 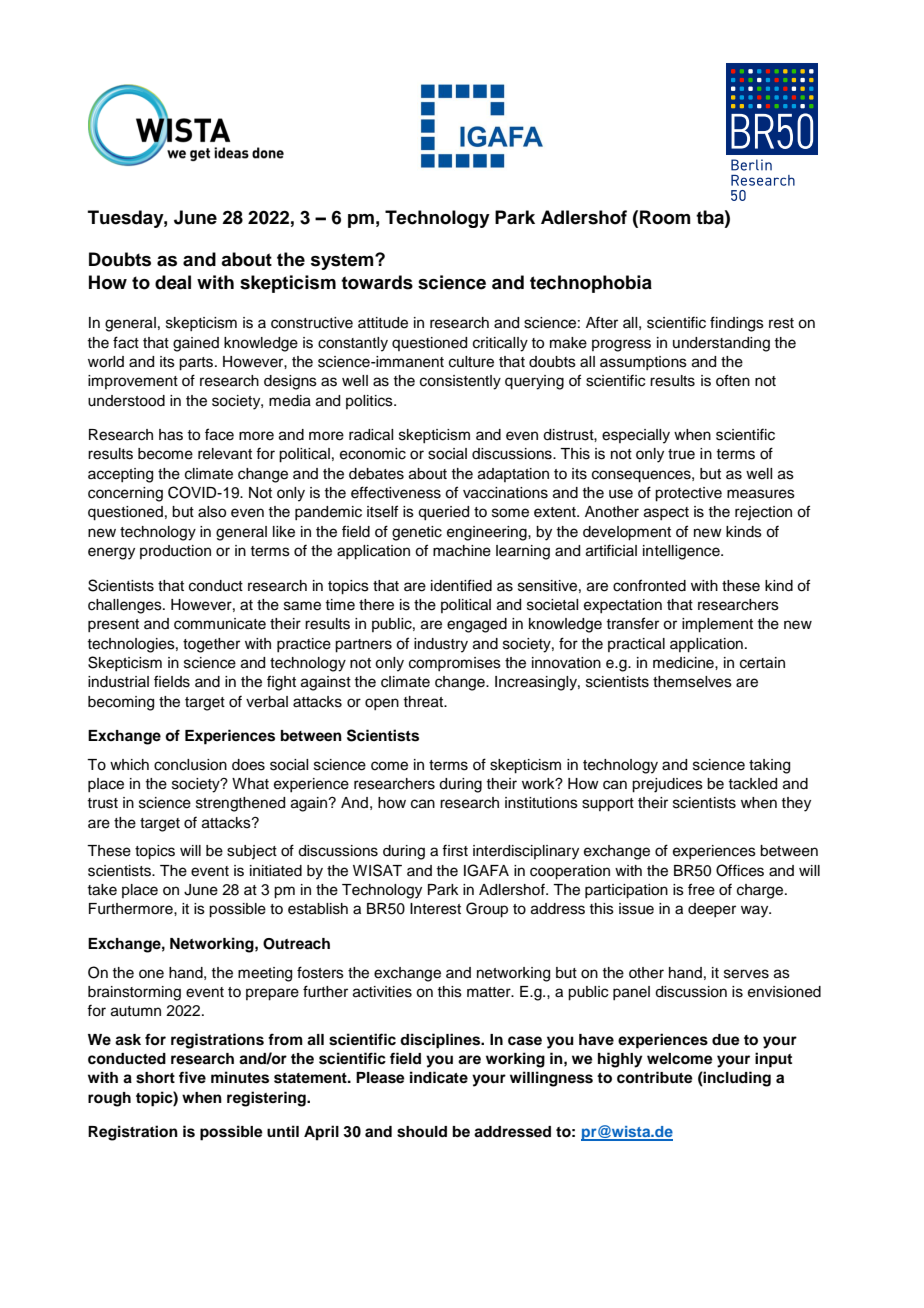 I want to click on themselves, so click(x=692, y=682).
